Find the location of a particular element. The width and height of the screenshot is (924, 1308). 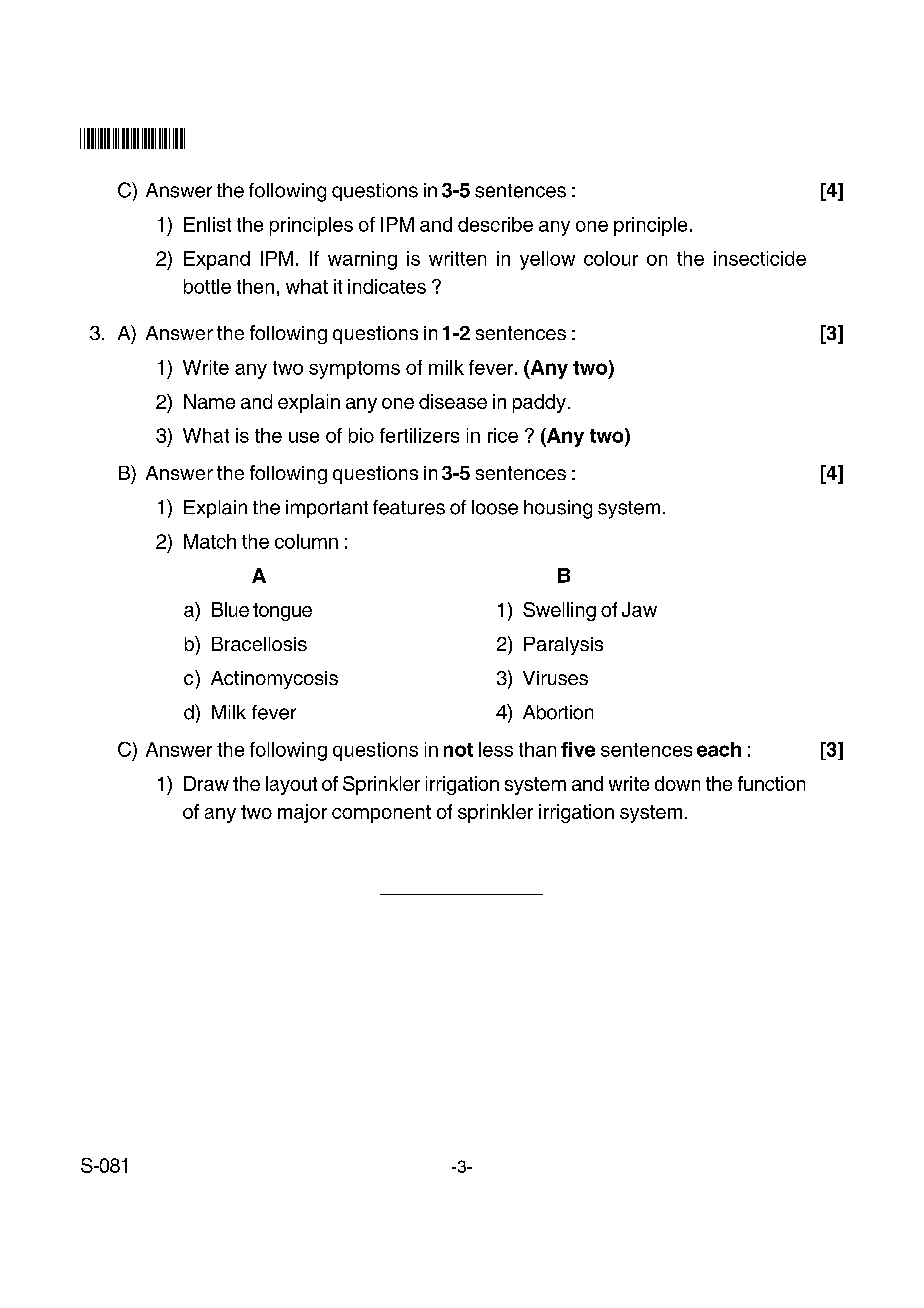

insecticide is located at coordinates (760, 258).
